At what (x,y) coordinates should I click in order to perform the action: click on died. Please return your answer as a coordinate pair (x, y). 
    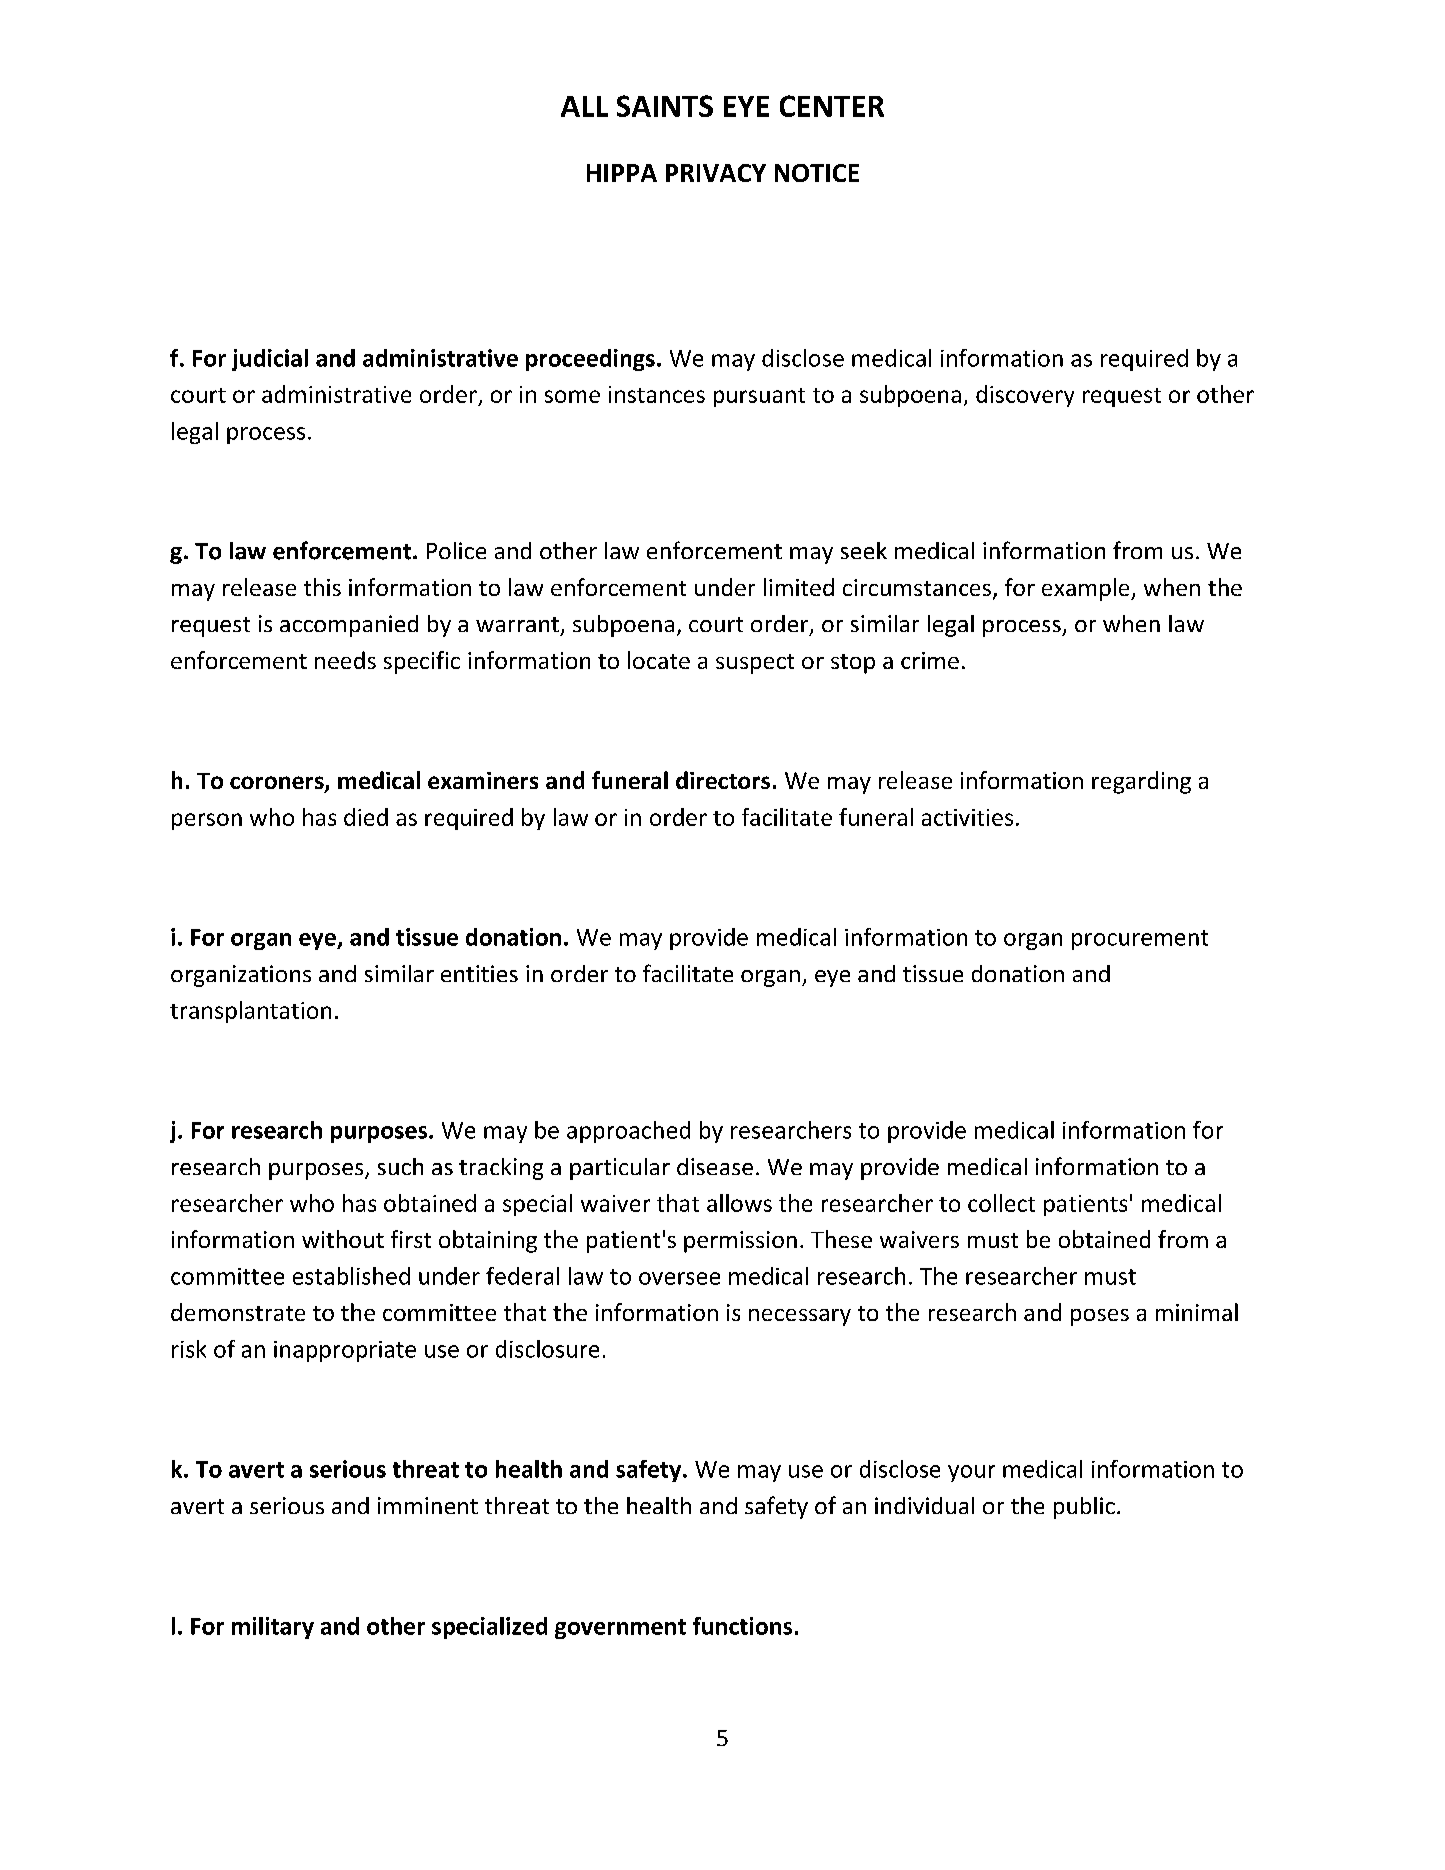
    Looking at the image, I should click on (366, 817).
